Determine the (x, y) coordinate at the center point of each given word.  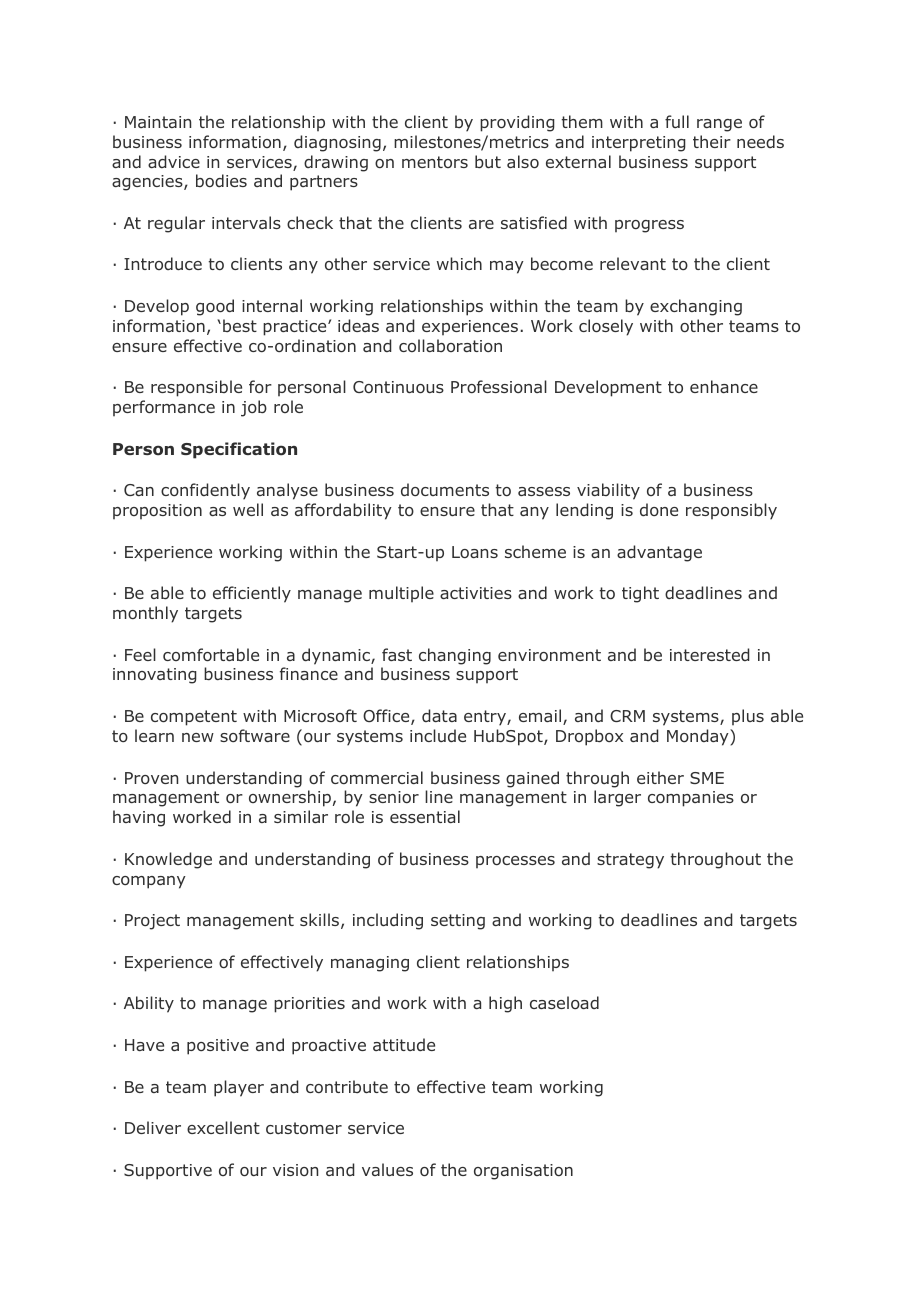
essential (425, 816)
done (659, 509)
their (712, 141)
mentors (435, 162)
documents (445, 489)
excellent (223, 1127)
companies (691, 799)
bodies (221, 180)
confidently (205, 491)
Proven (151, 778)
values (387, 1169)
